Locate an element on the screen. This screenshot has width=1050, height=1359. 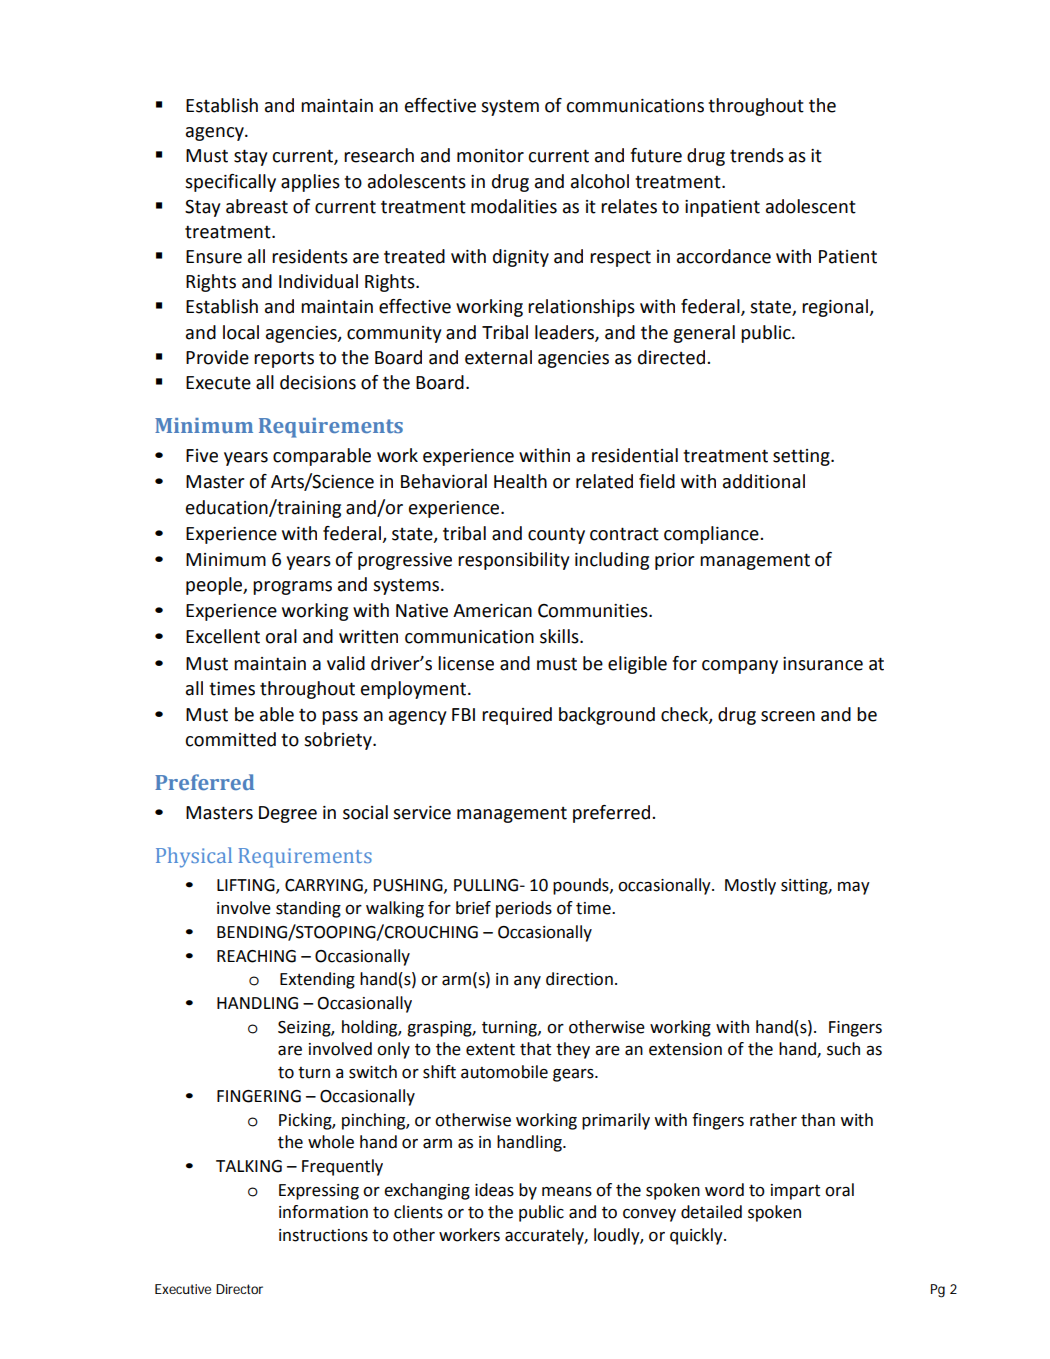
modalities is located at coordinates (514, 206).
